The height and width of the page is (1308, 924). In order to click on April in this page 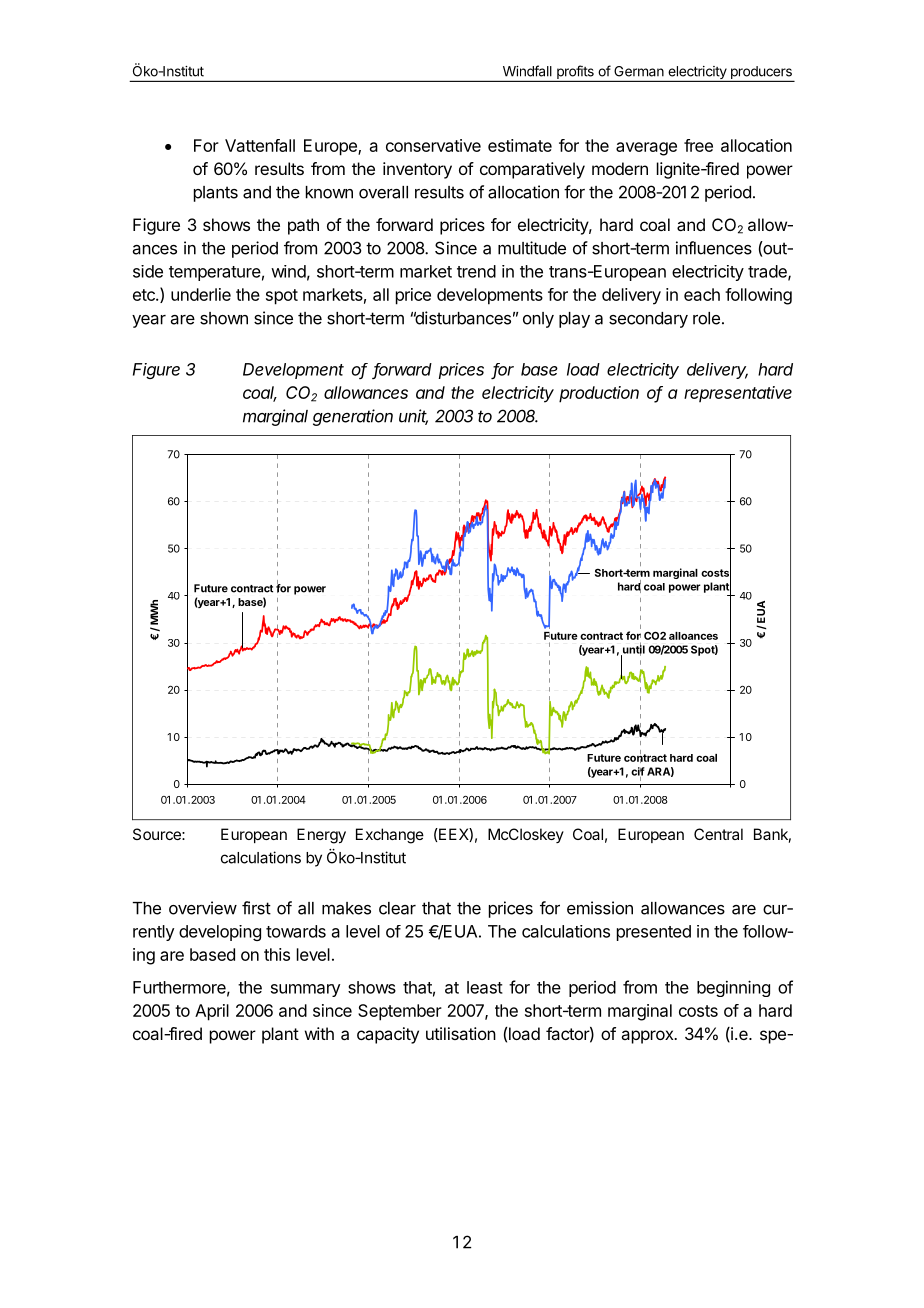, I will do `click(212, 1012)`.
